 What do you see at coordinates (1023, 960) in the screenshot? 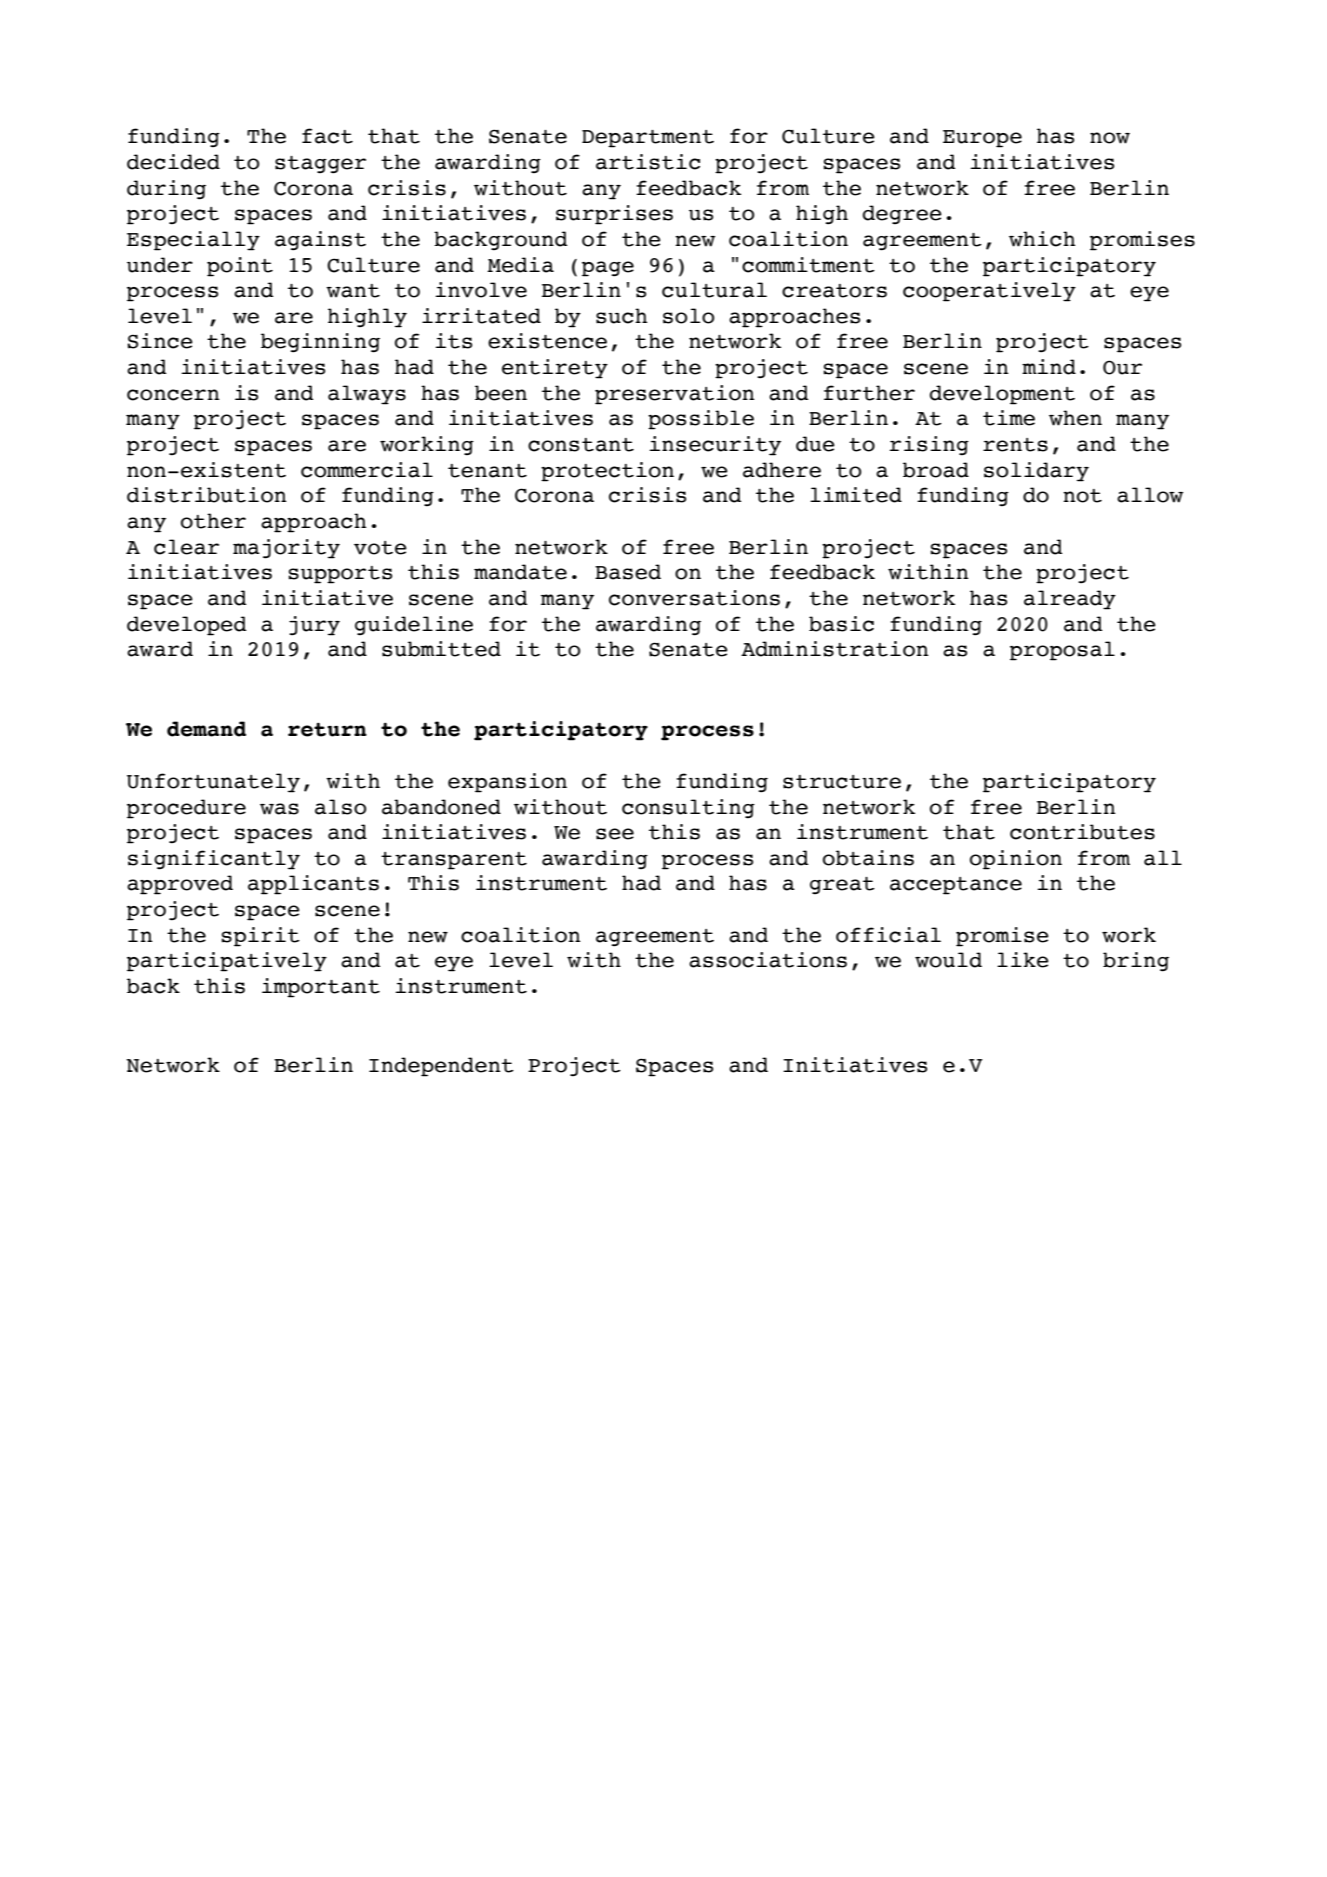
I see `like` at bounding box center [1023, 960].
